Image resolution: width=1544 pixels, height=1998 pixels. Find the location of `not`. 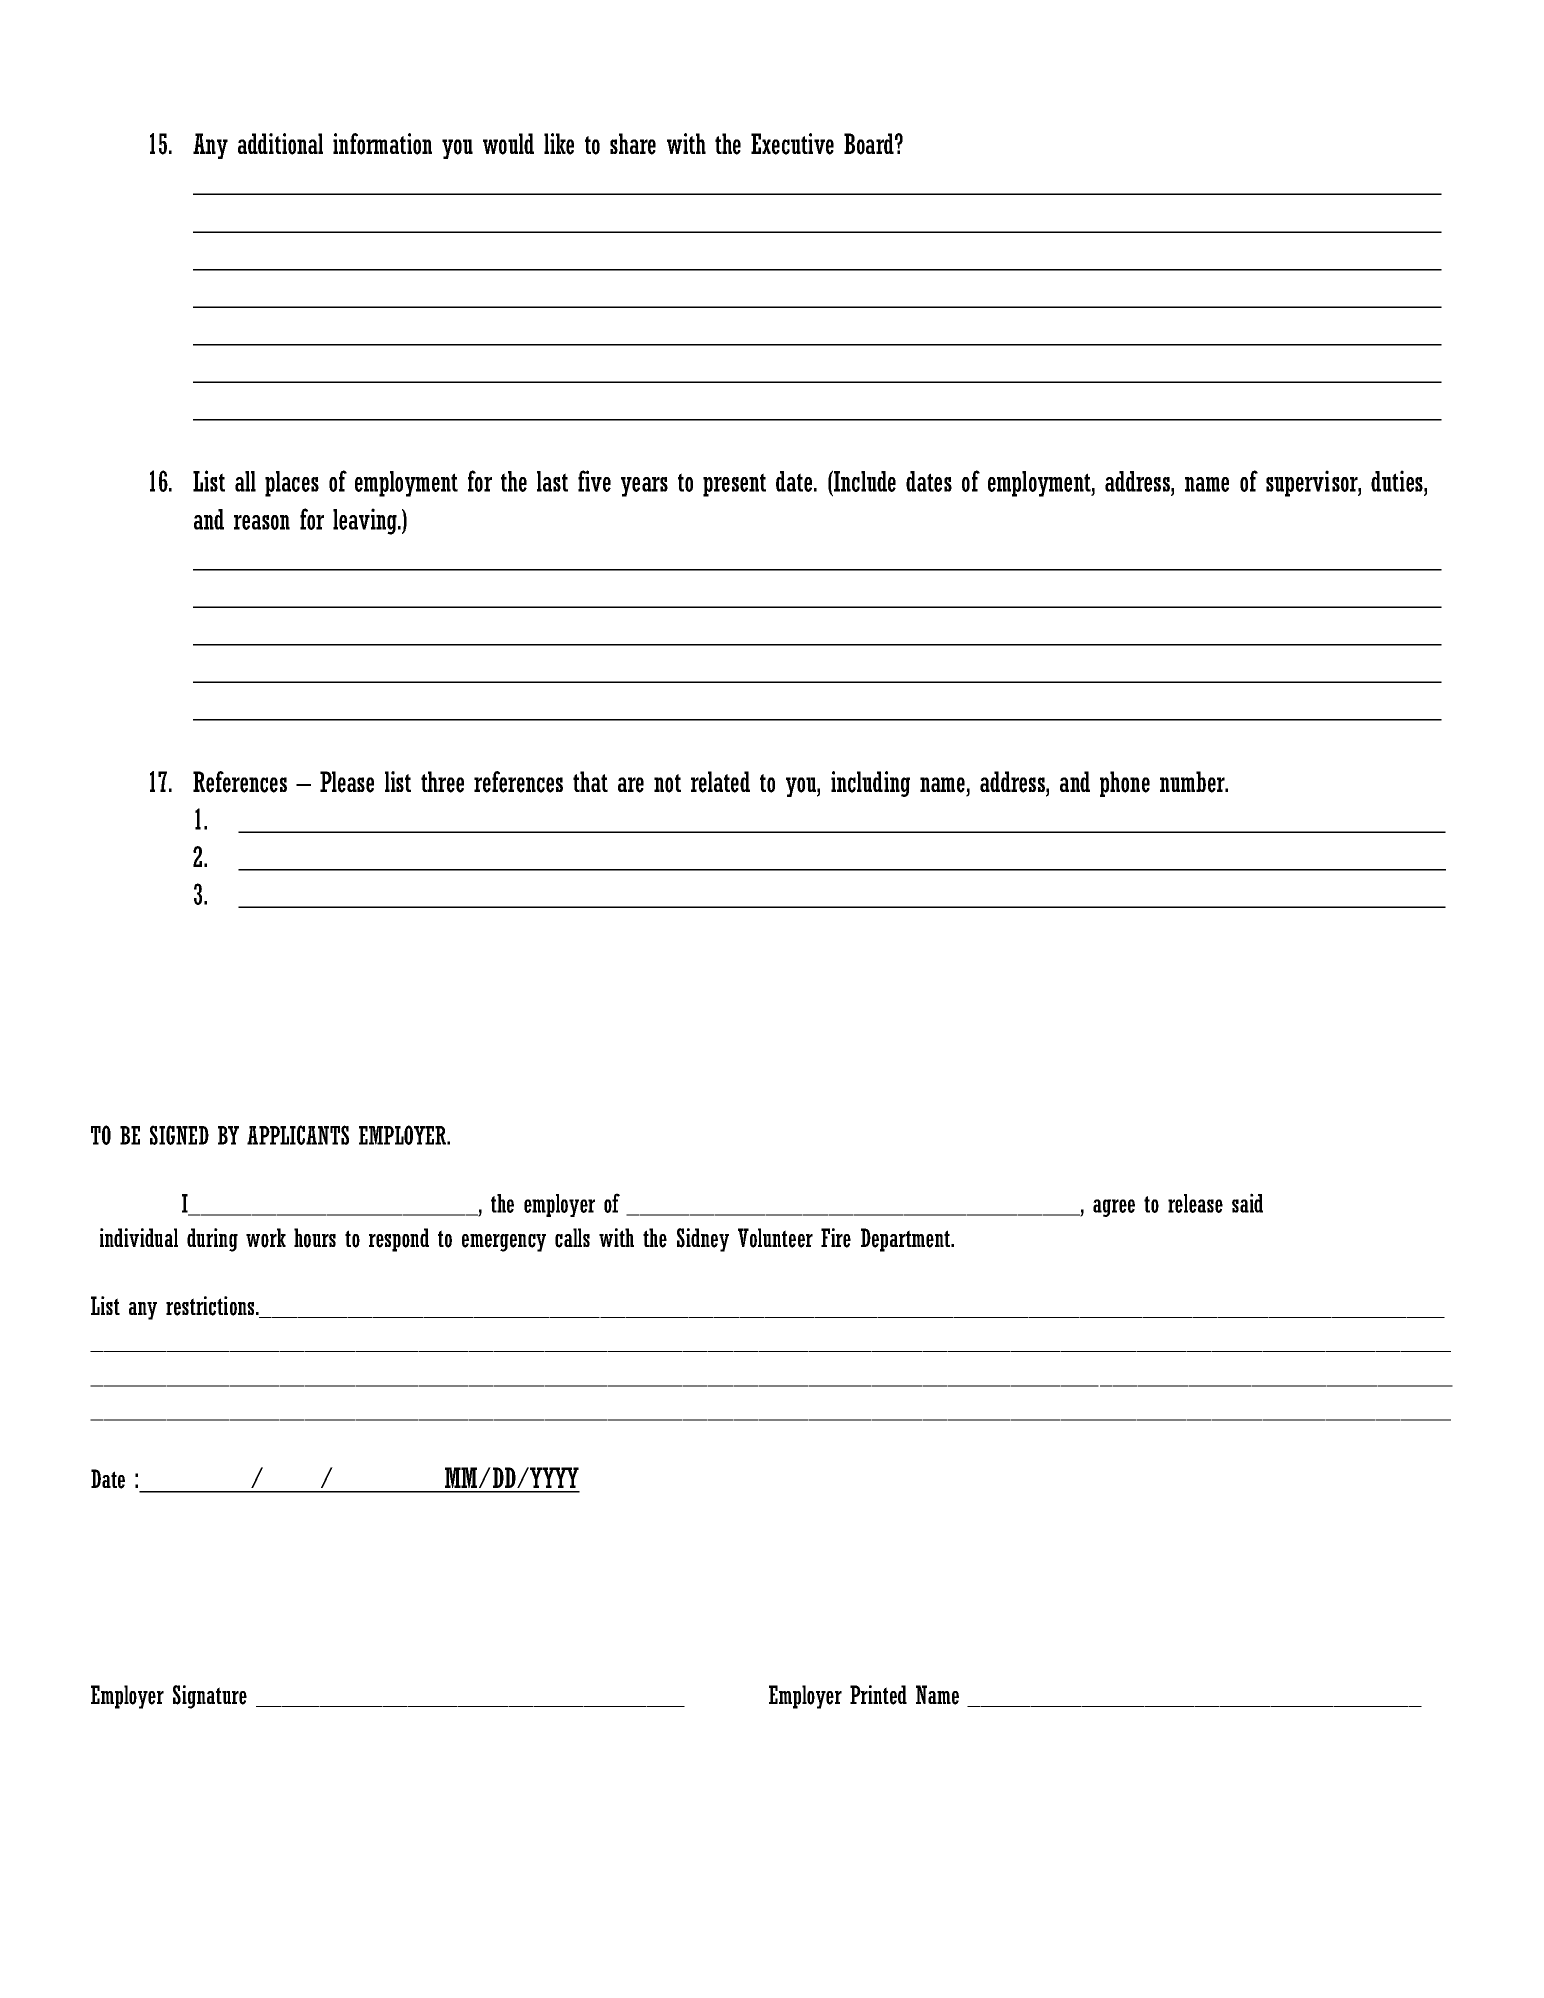

not is located at coordinates (667, 783).
